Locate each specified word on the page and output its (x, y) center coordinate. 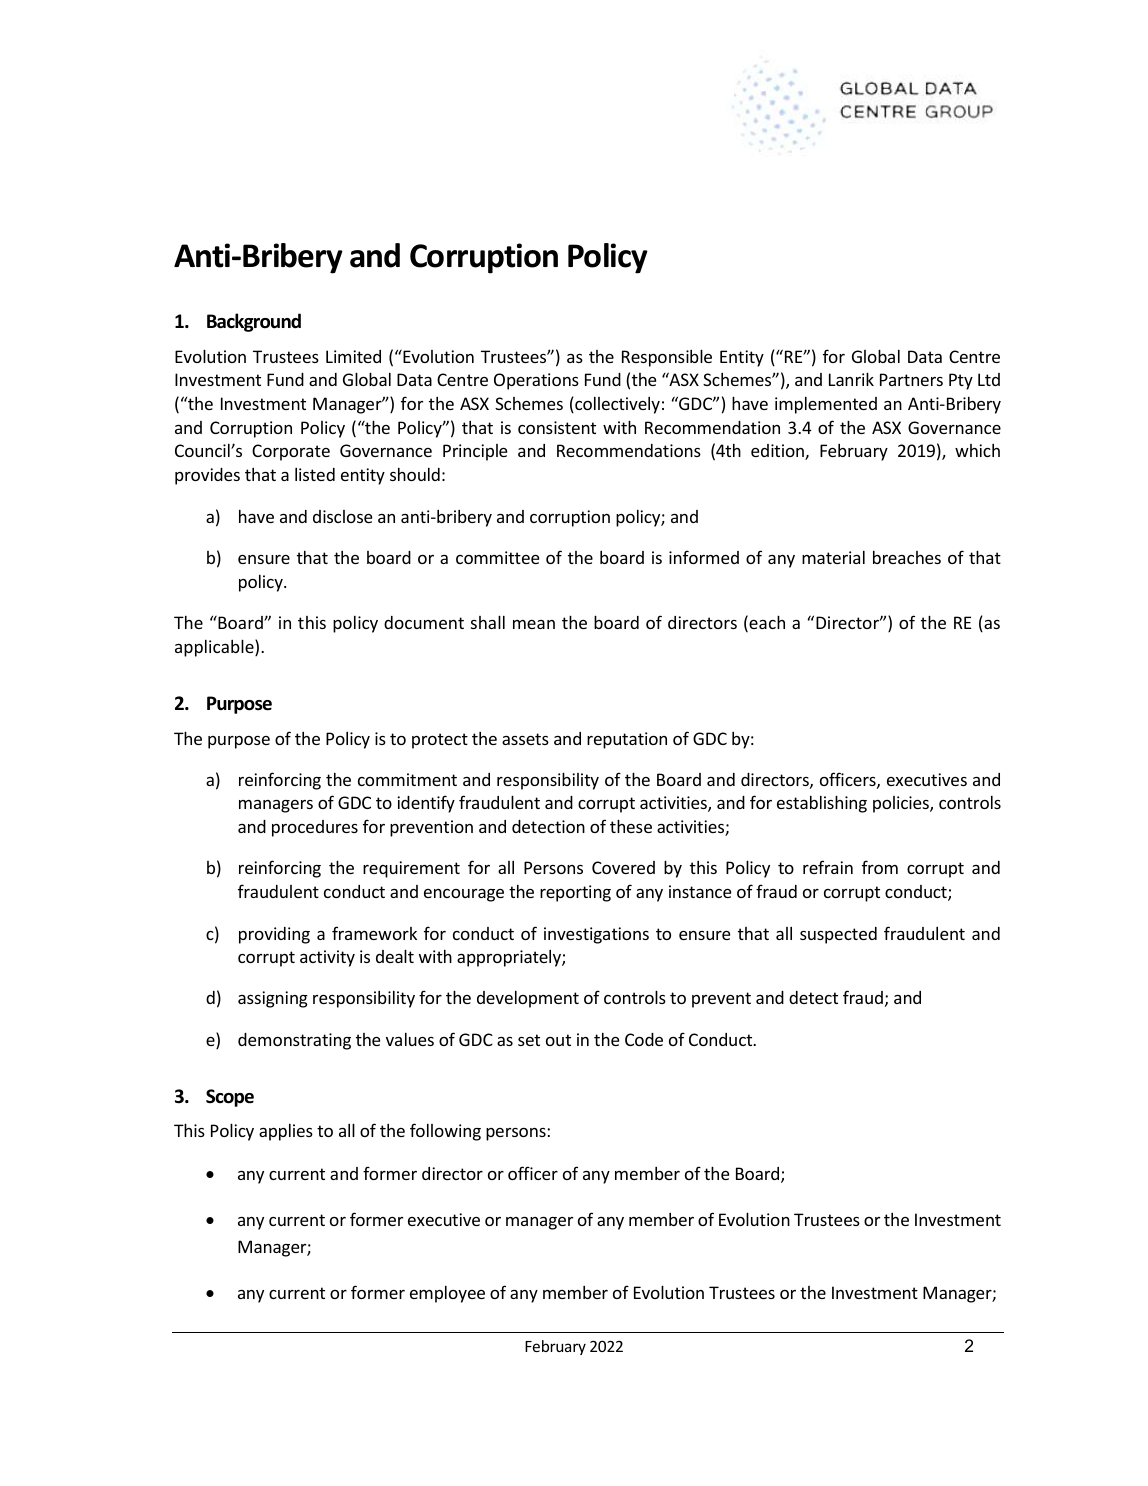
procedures (315, 828)
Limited (353, 356)
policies (902, 804)
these (631, 826)
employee (447, 1294)
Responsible (667, 358)
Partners (911, 379)
